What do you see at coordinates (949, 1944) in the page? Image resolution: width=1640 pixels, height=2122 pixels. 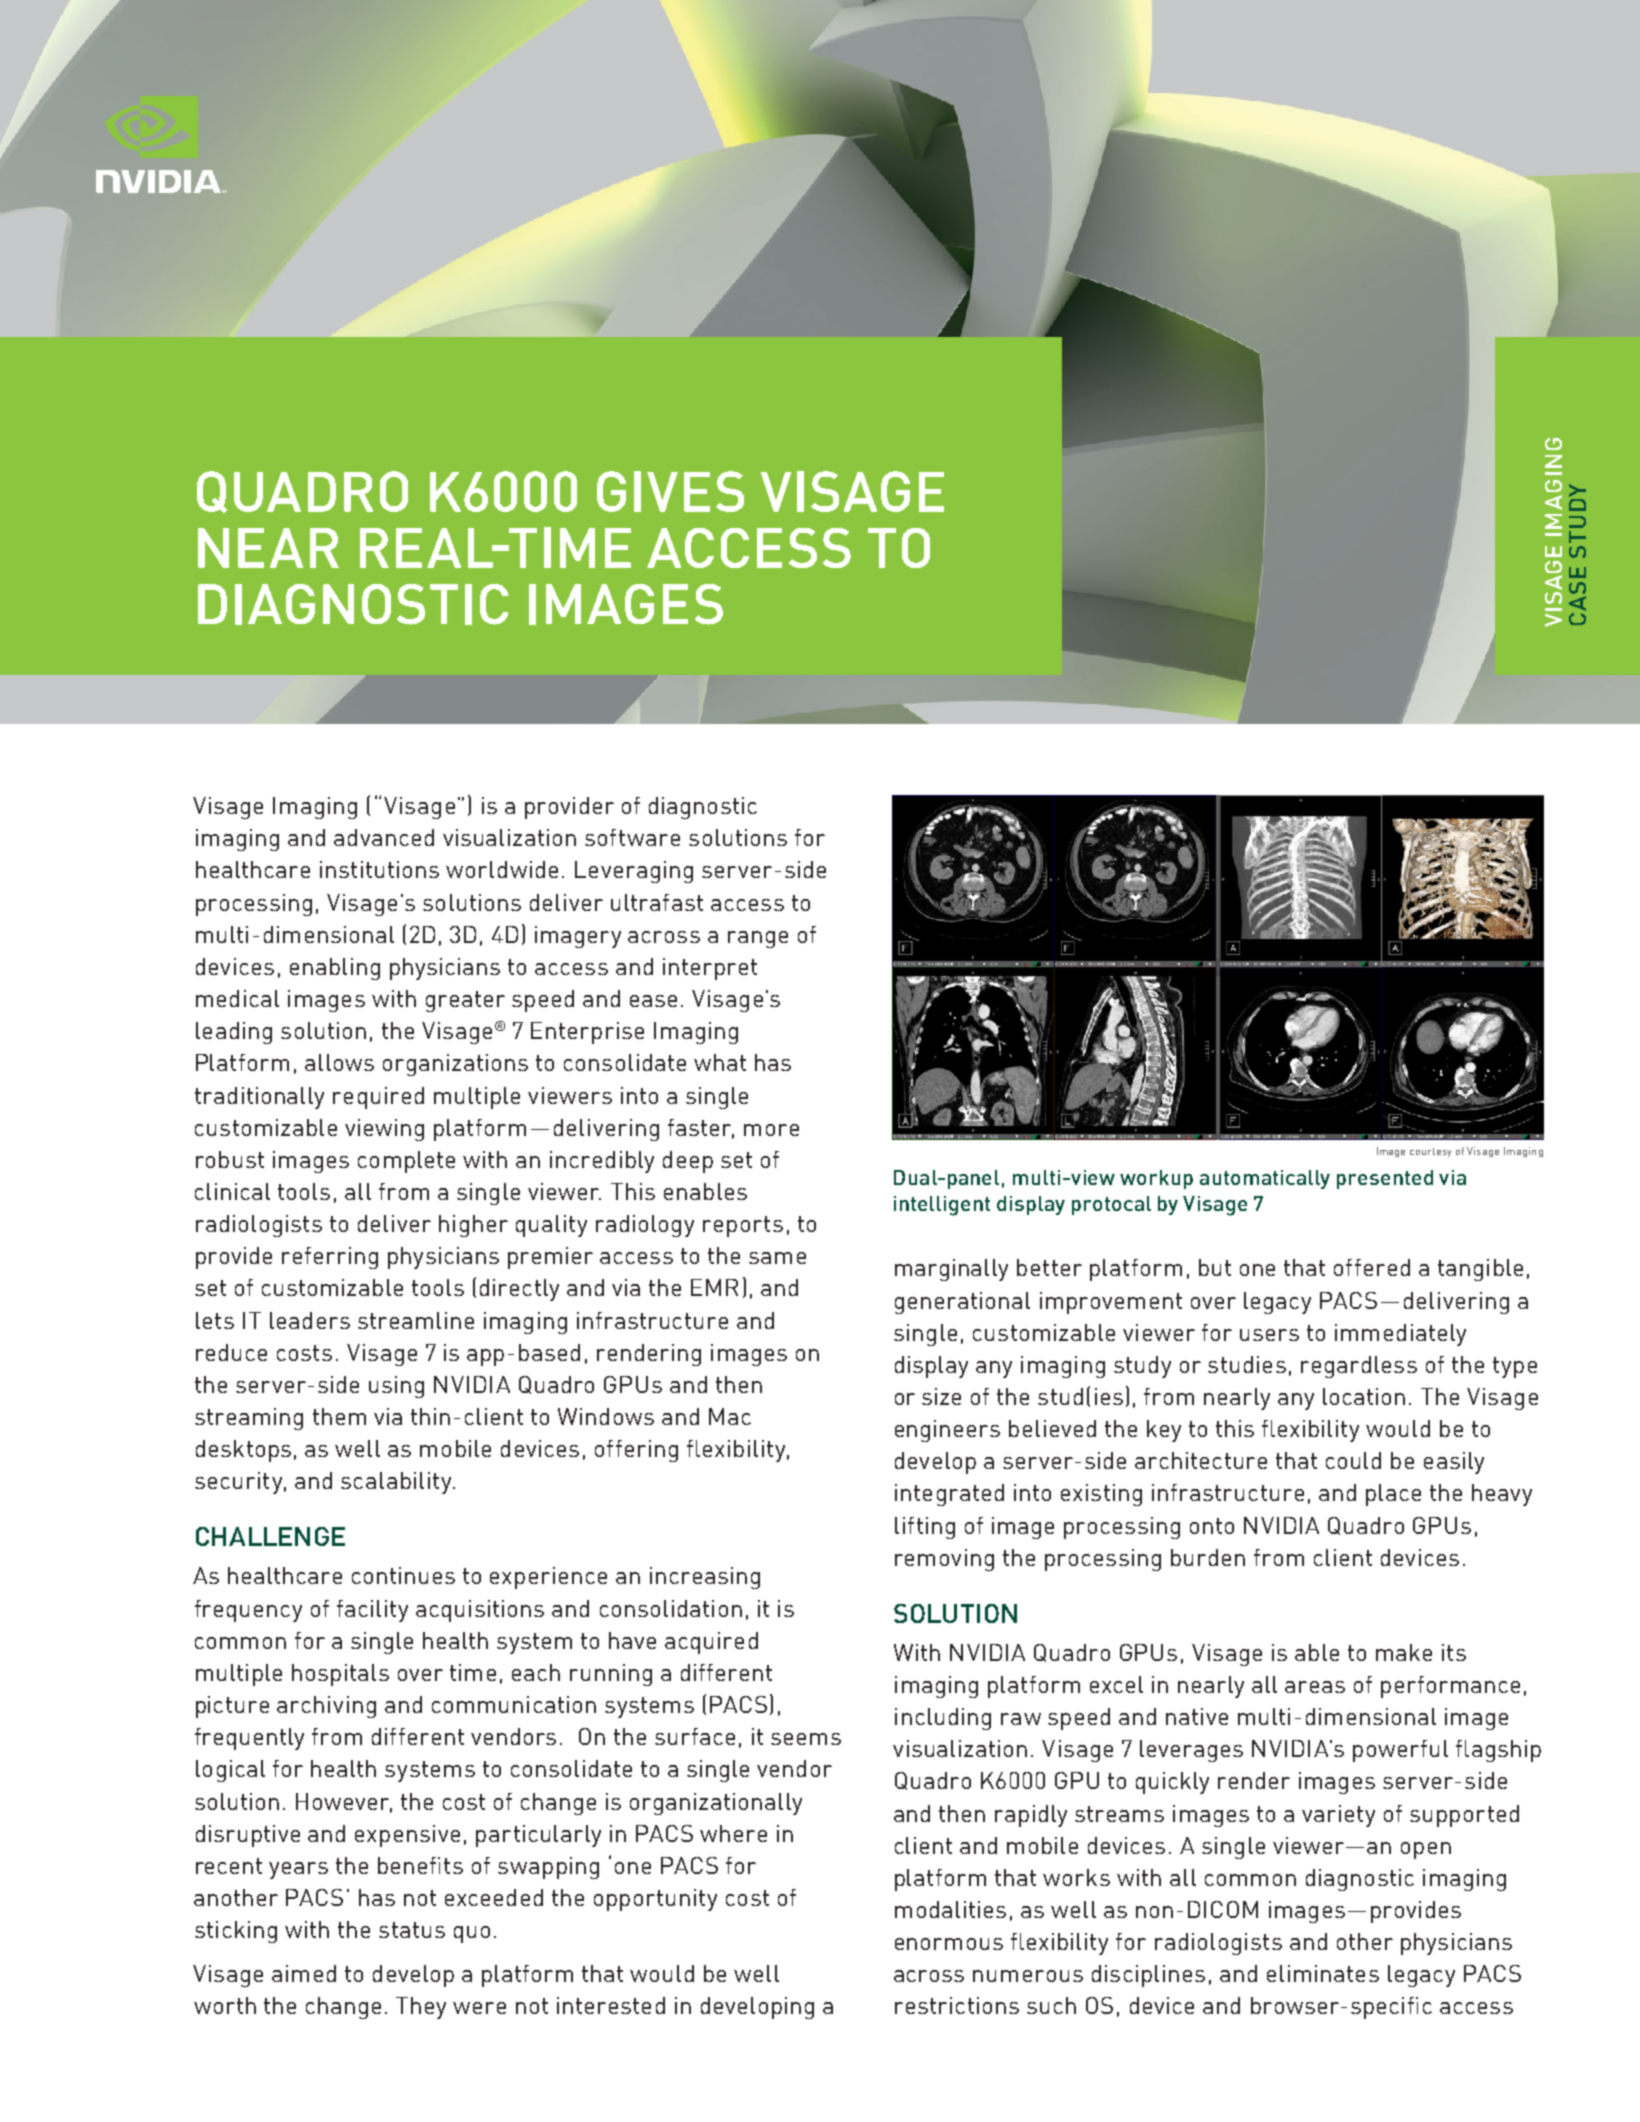 I see `enormous` at bounding box center [949, 1944].
